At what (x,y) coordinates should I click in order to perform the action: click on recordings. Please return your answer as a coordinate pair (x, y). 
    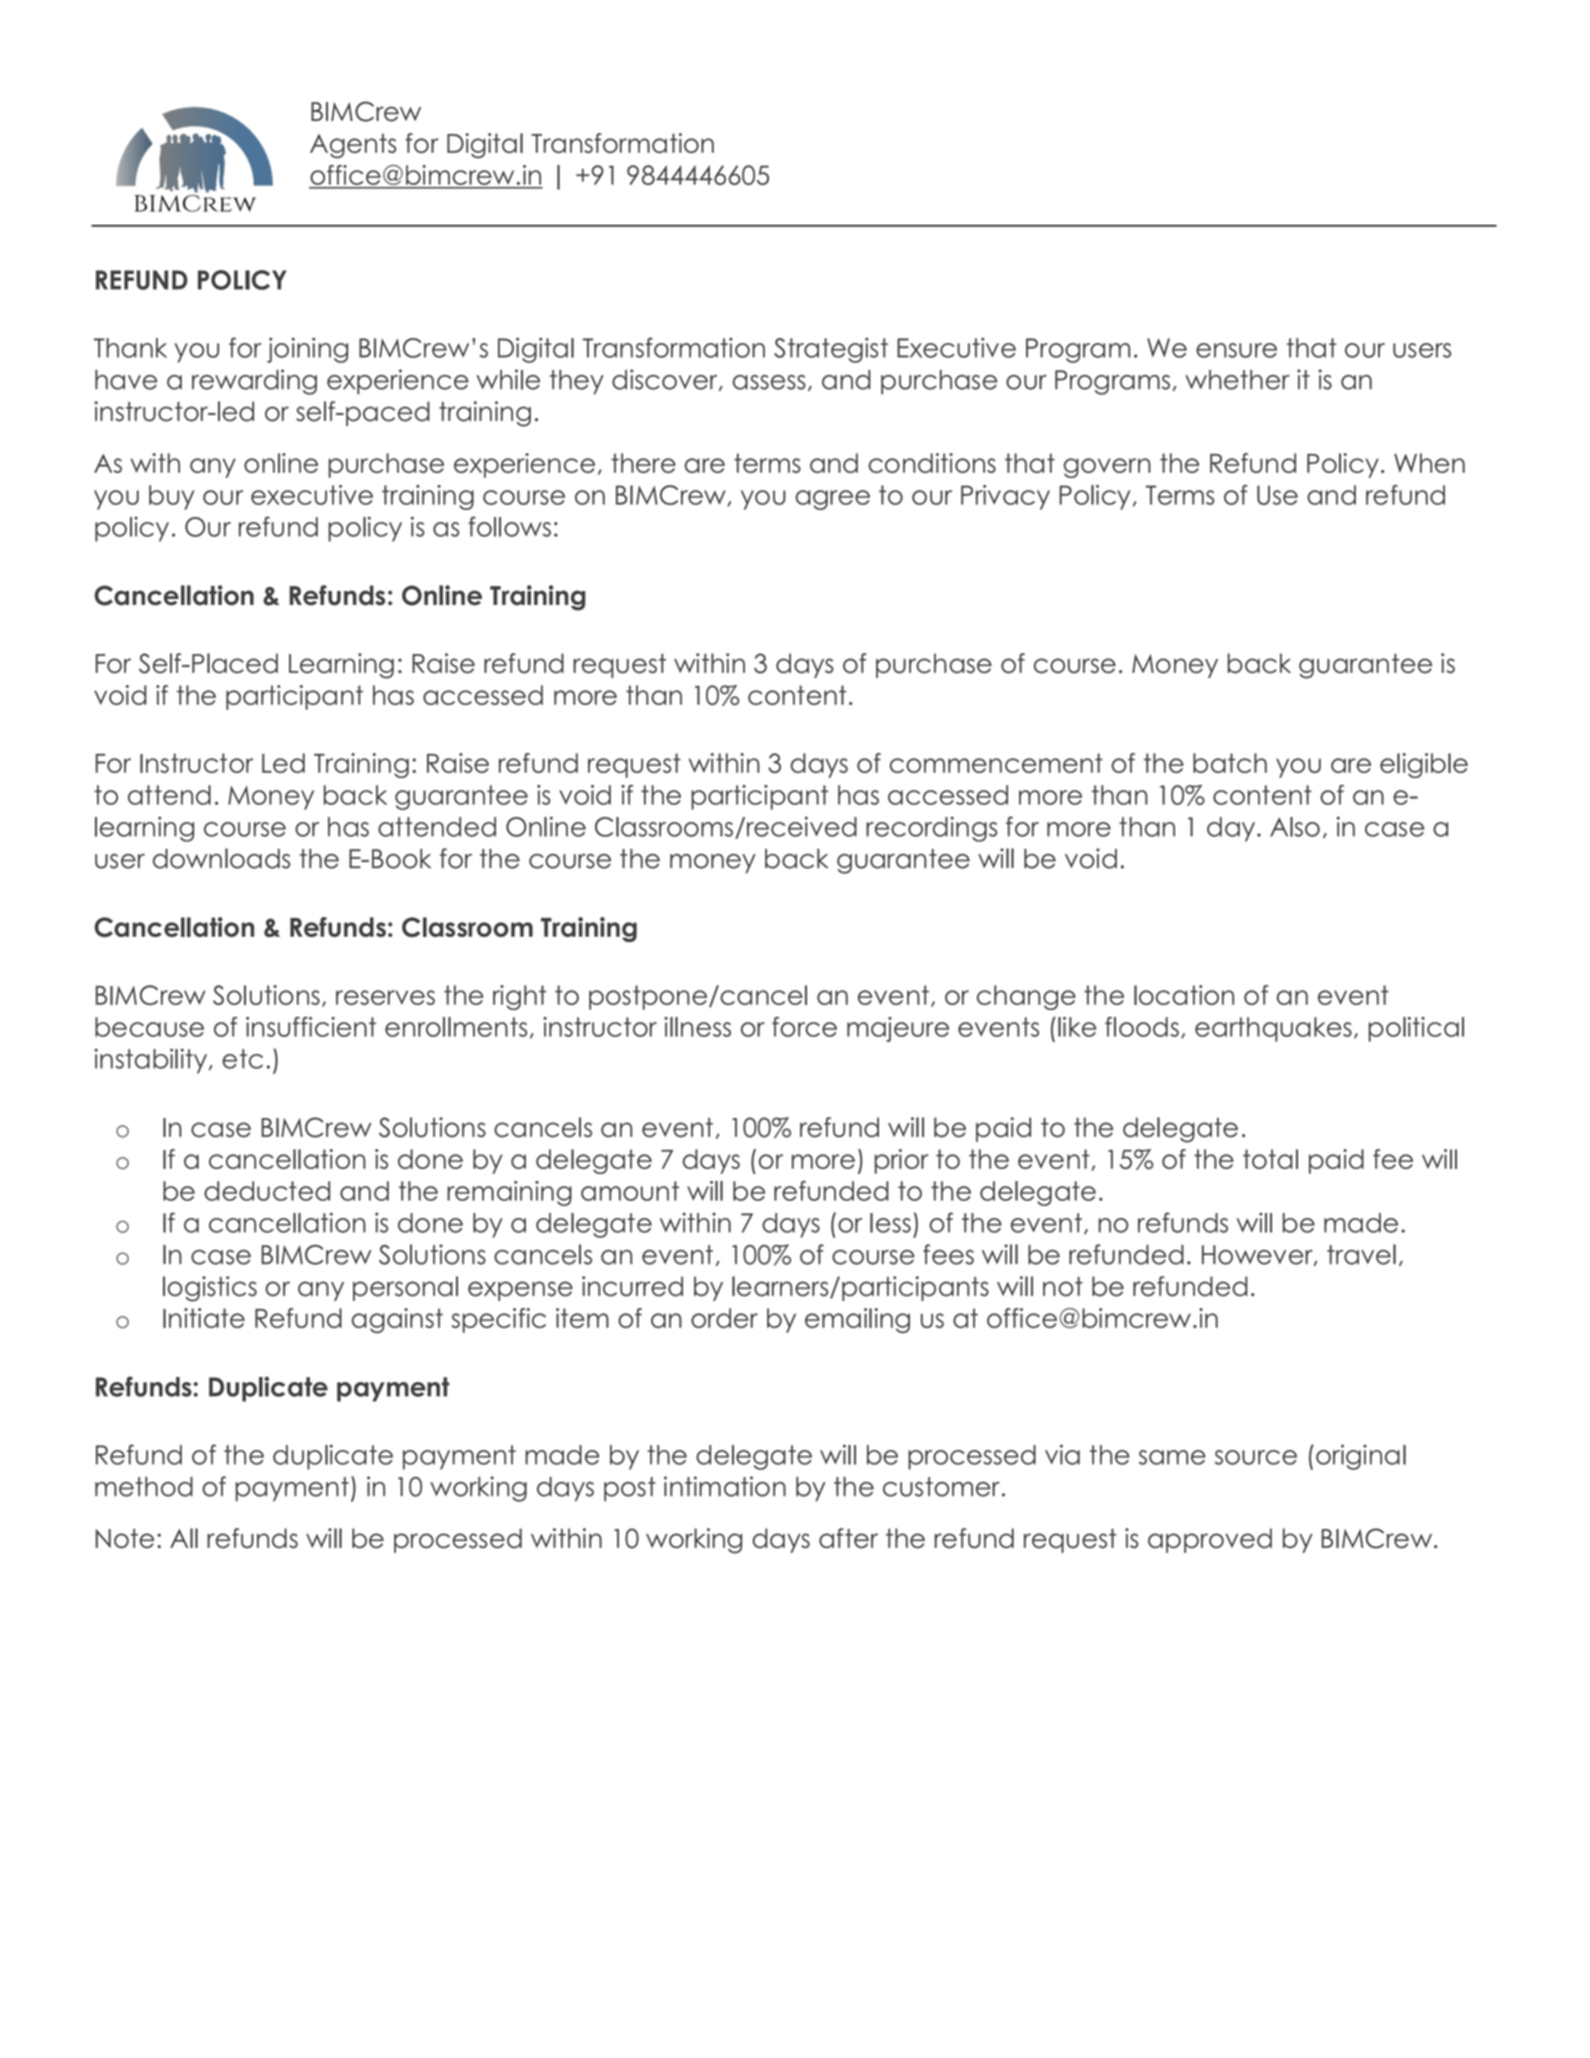
    Looking at the image, I should click on (931, 829).
